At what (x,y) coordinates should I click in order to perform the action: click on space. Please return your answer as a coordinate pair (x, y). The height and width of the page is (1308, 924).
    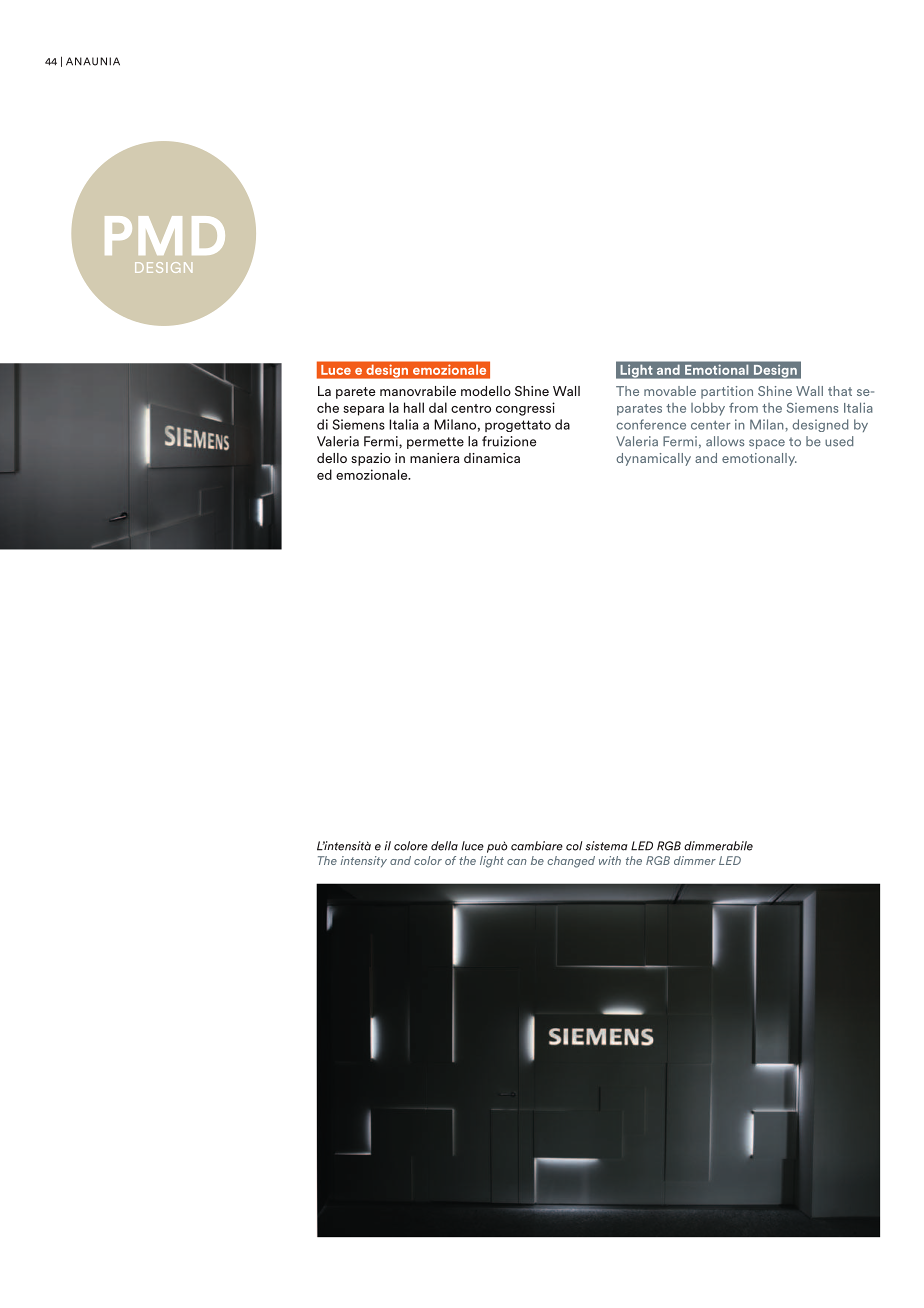
    Looking at the image, I should click on (767, 444).
